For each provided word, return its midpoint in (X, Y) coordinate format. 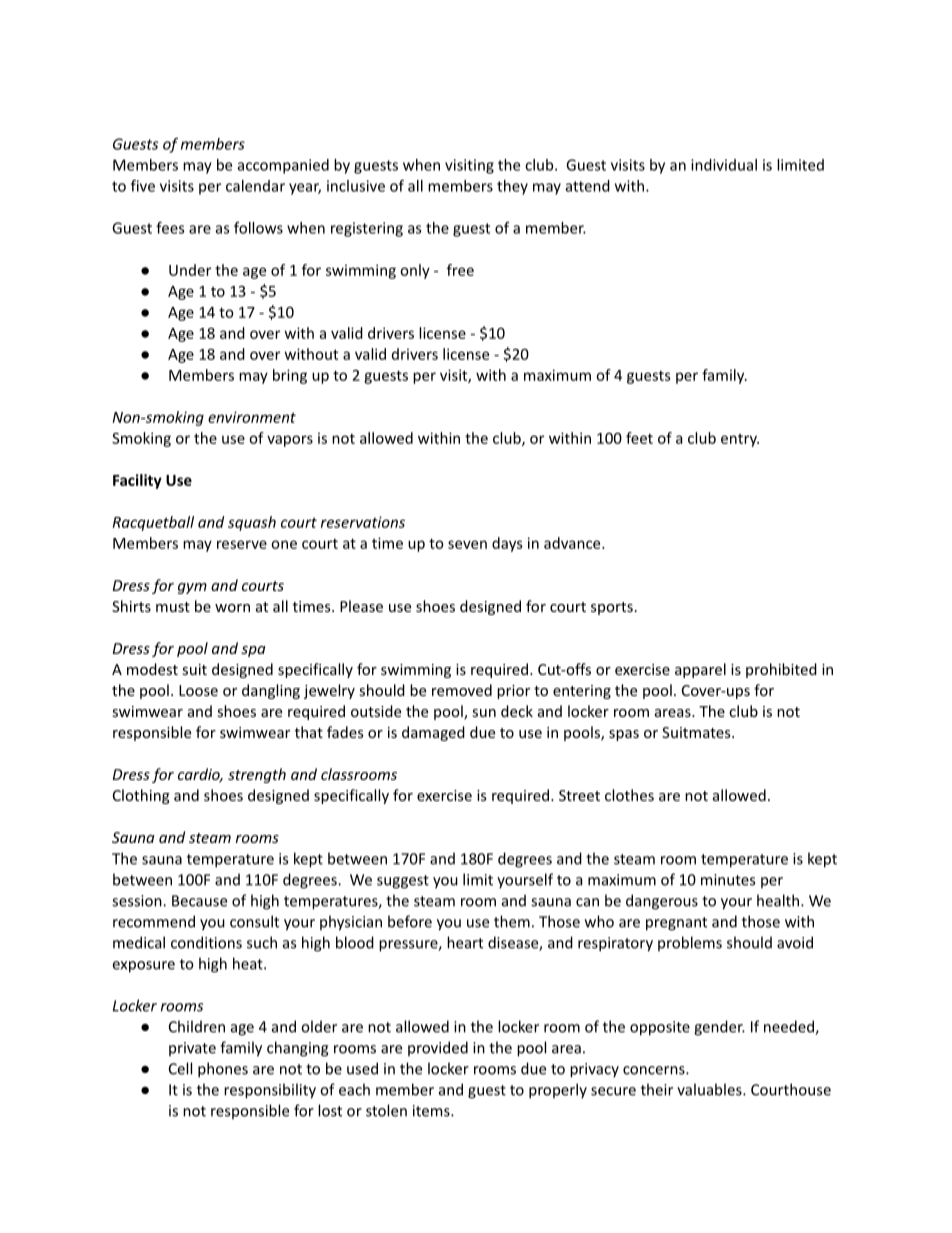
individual (724, 165)
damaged (433, 733)
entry (740, 440)
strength (257, 775)
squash (252, 523)
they (512, 187)
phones (223, 1070)
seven (467, 544)
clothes (629, 795)
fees (170, 228)
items (432, 1111)
